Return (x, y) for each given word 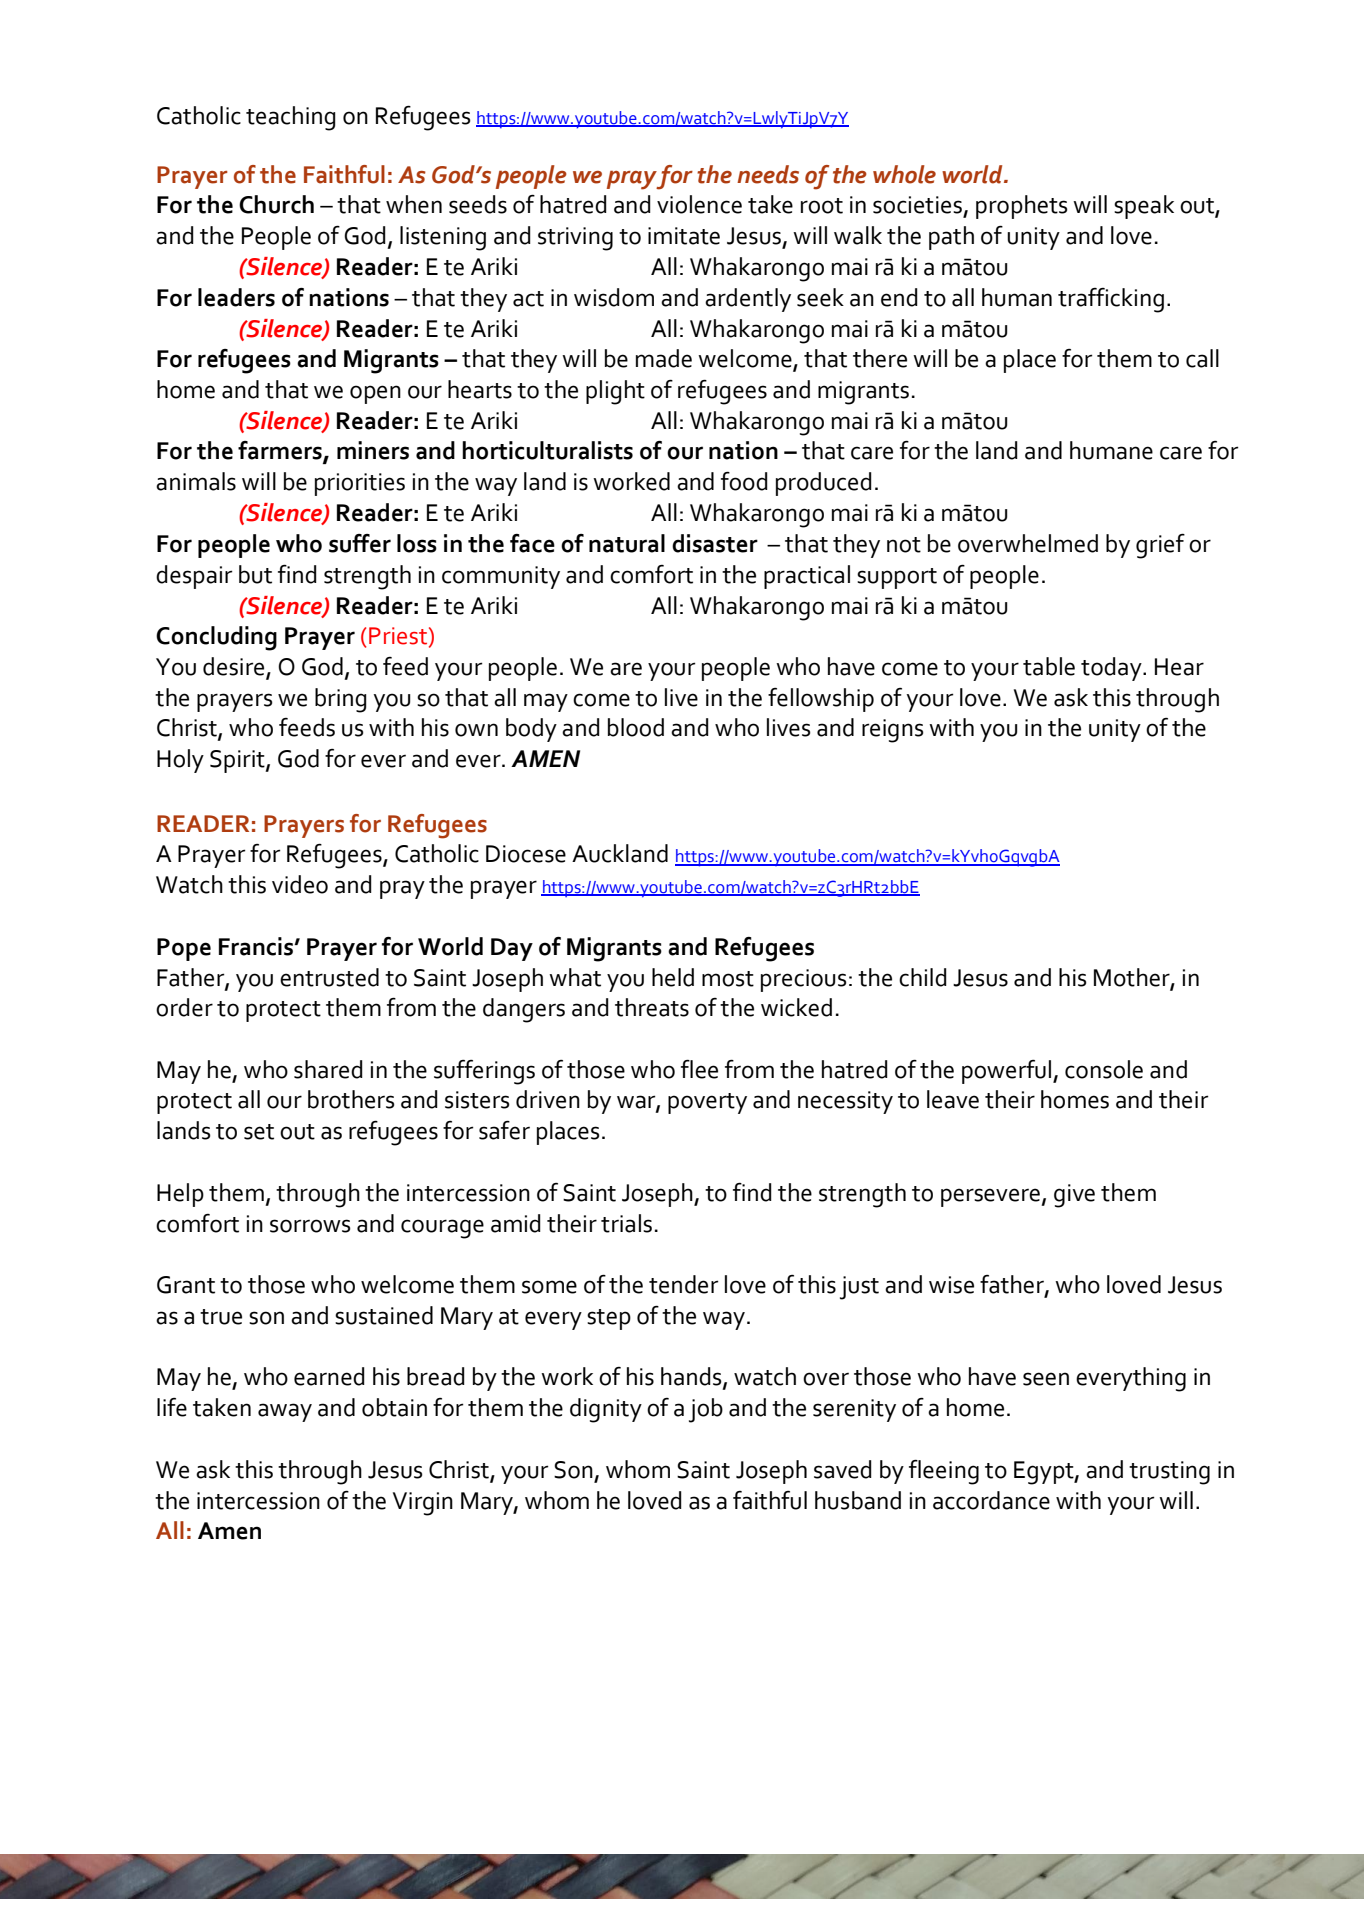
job (706, 1410)
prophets (1022, 207)
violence (699, 204)
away (285, 1412)
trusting (1169, 1473)
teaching (291, 118)
